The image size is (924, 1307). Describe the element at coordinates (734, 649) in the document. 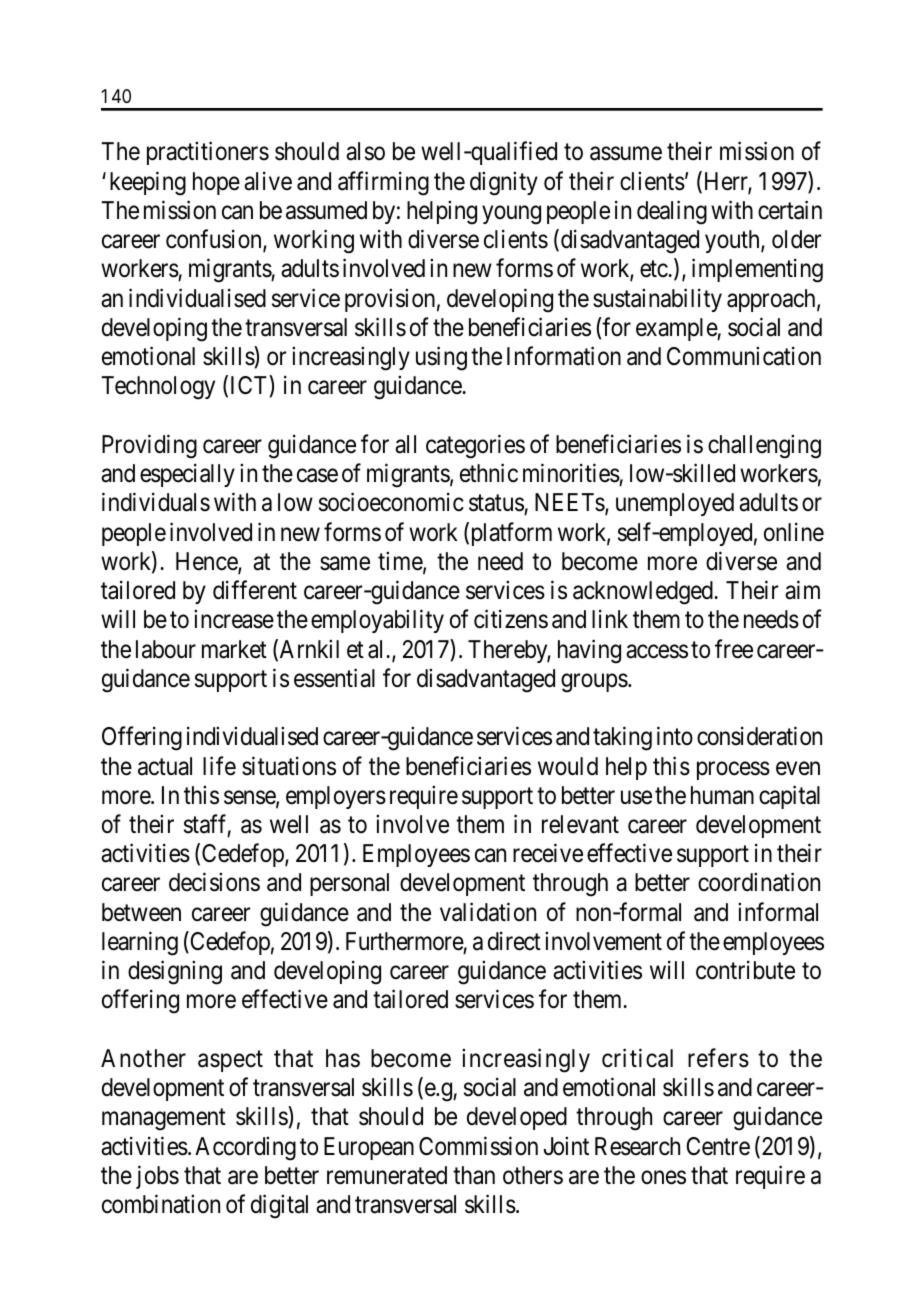

I see `free` at that location.
